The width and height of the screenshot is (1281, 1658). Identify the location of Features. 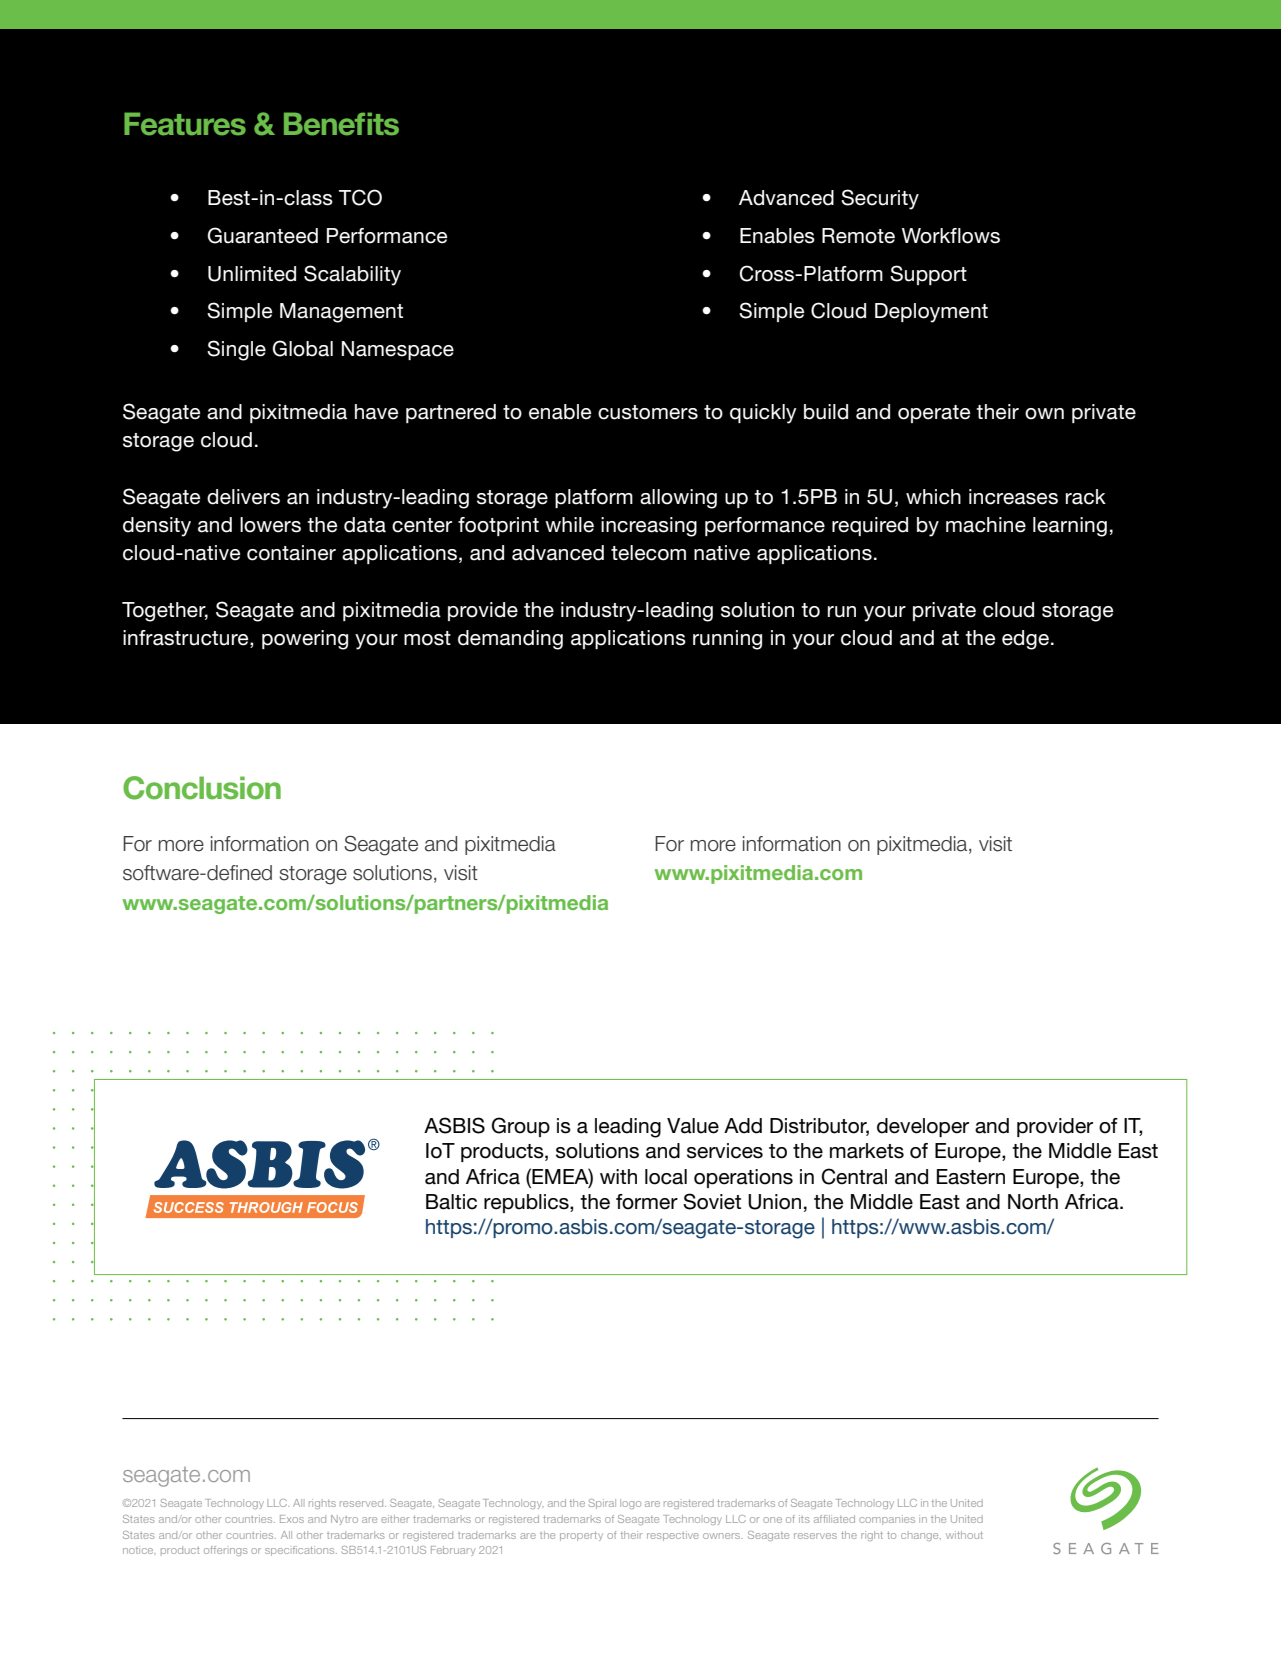
(185, 124).
